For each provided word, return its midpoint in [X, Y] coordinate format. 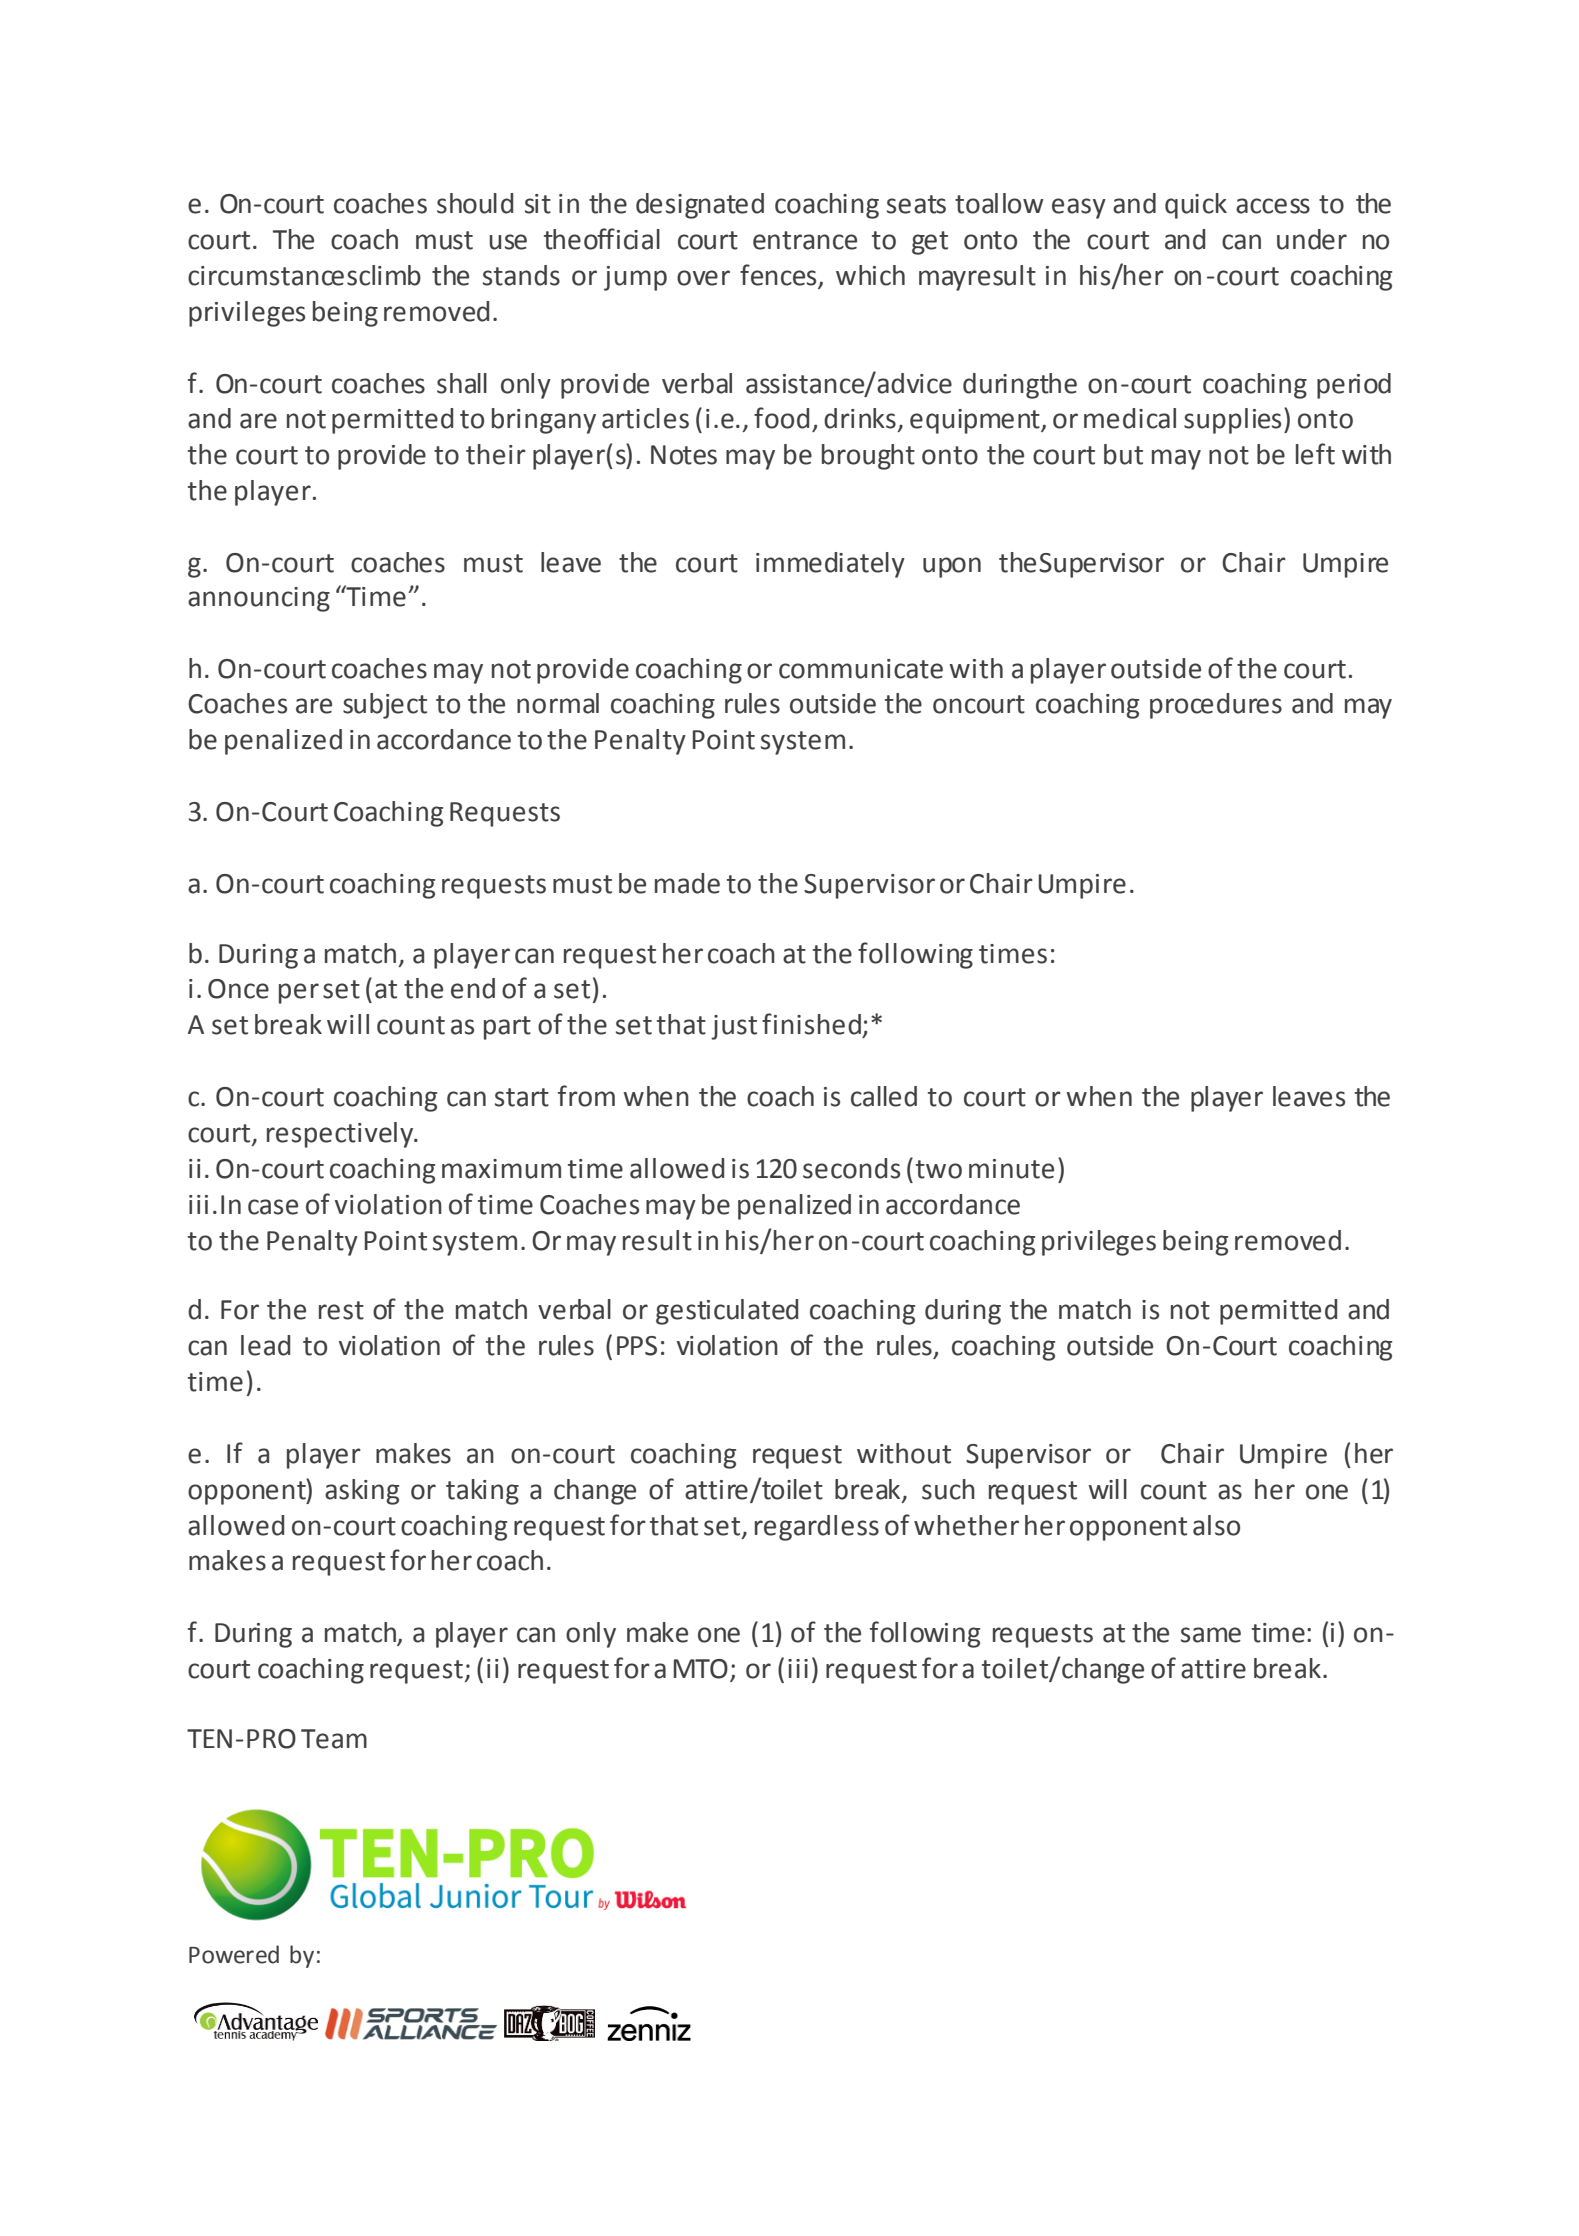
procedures [1216, 706]
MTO [701, 1669]
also [1216, 1525]
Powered [234, 1954]
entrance [805, 240]
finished [811, 1024]
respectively [341, 1135]
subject [385, 706]
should [475, 203]
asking [362, 1492]
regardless [817, 1528]
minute [1011, 1169]
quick [1196, 206]
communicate [861, 669]
